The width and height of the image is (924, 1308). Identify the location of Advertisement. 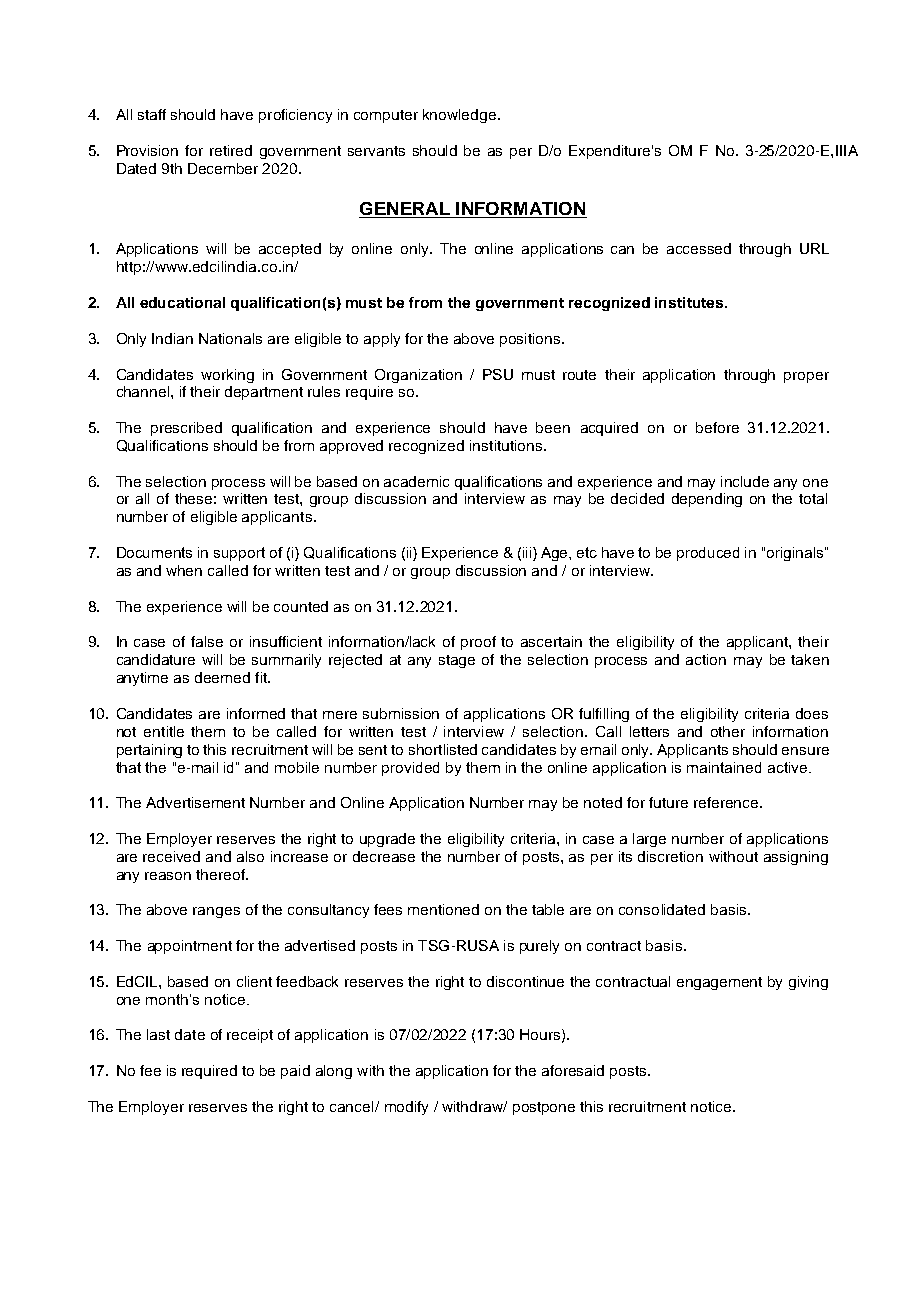
(195, 802).
